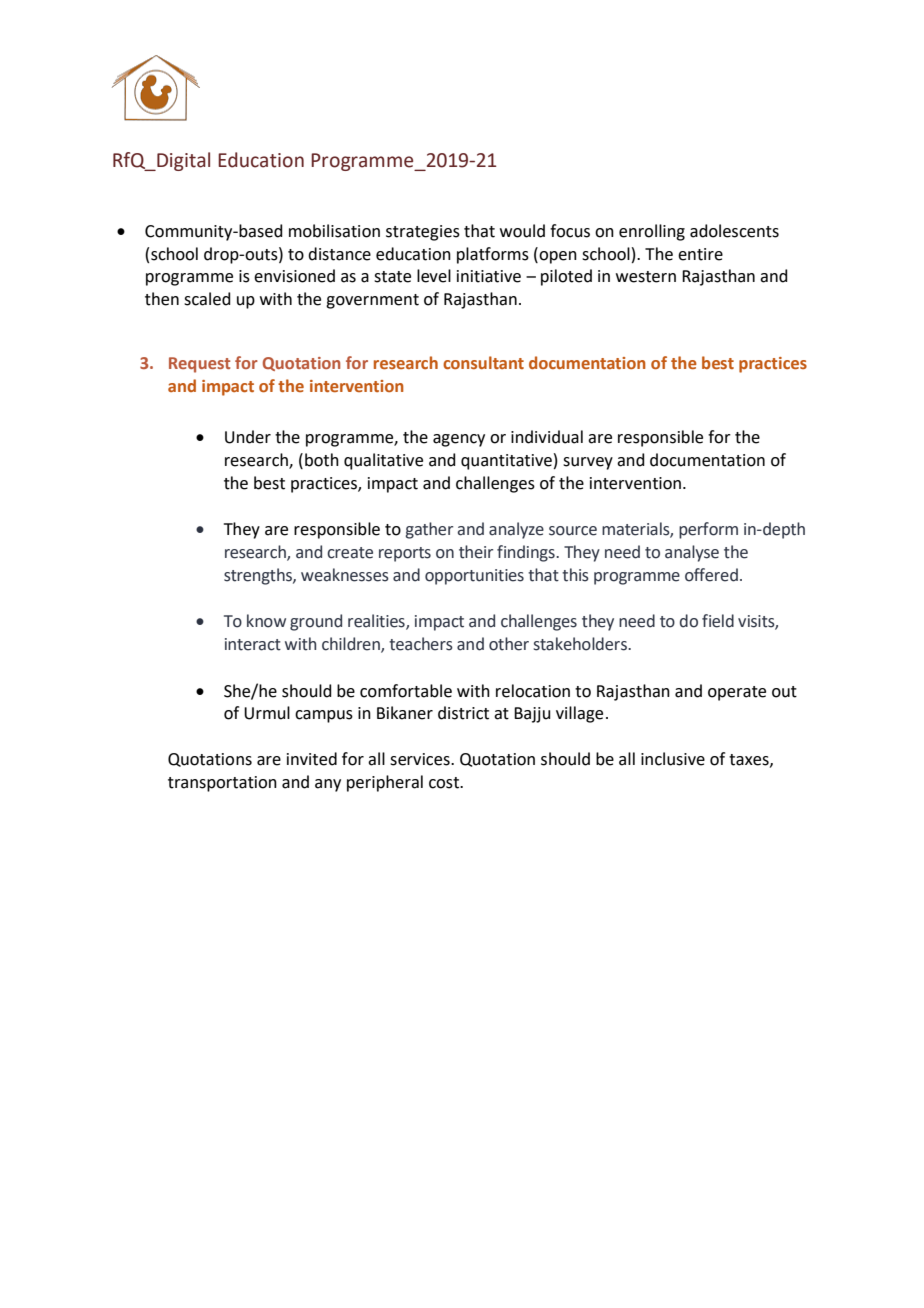 This screenshot has width=924, height=1308. I want to click on enrolling, so click(652, 232).
